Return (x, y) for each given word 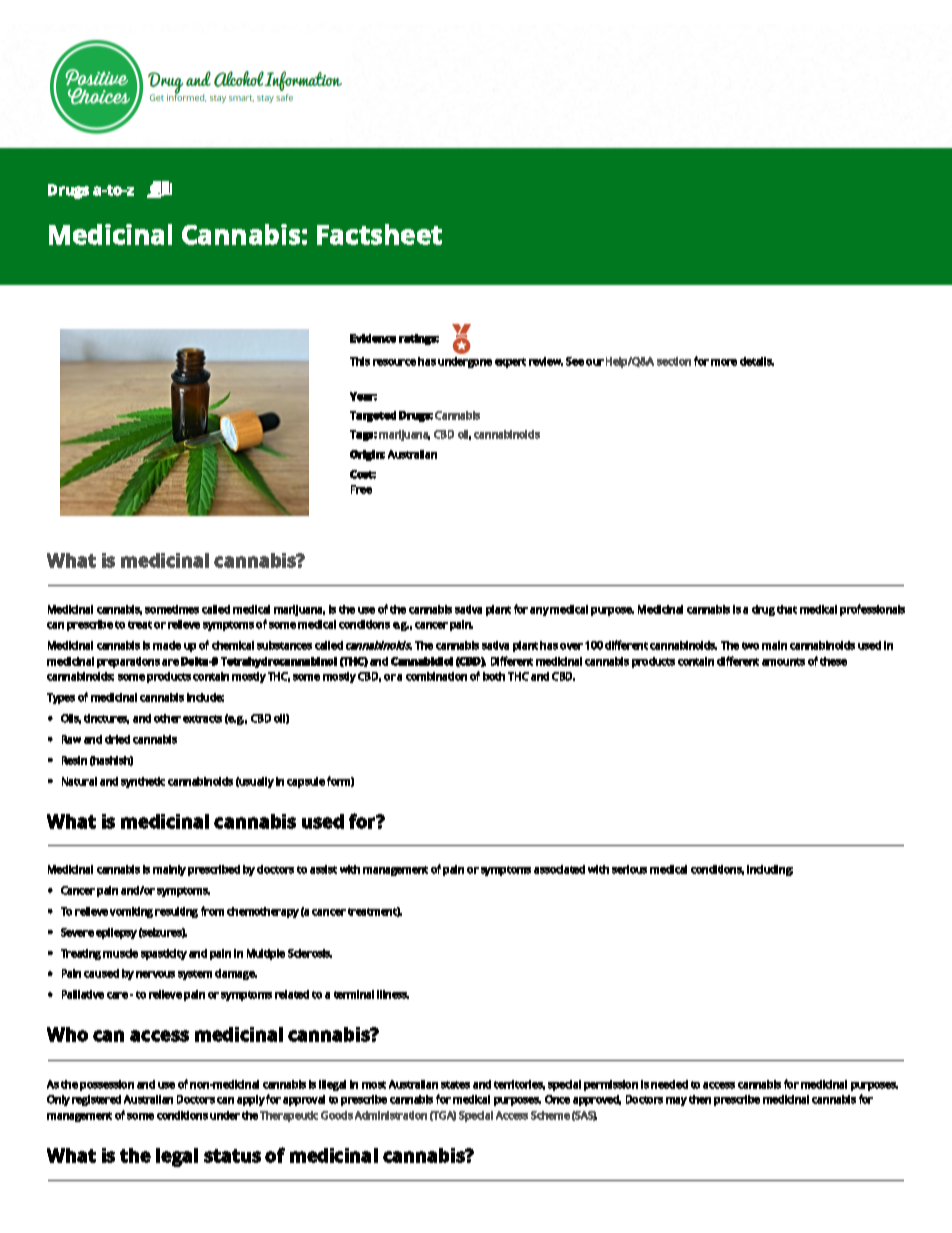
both (494, 676)
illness (393, 994)
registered (96, 1100)
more (724, 362)
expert (510, 363)
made (167, 645)
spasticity (164, 954)
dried (117, 739)
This (360, 361)
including (770, 870)
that (787, 609)
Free (361, 489)
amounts (783, 662)
